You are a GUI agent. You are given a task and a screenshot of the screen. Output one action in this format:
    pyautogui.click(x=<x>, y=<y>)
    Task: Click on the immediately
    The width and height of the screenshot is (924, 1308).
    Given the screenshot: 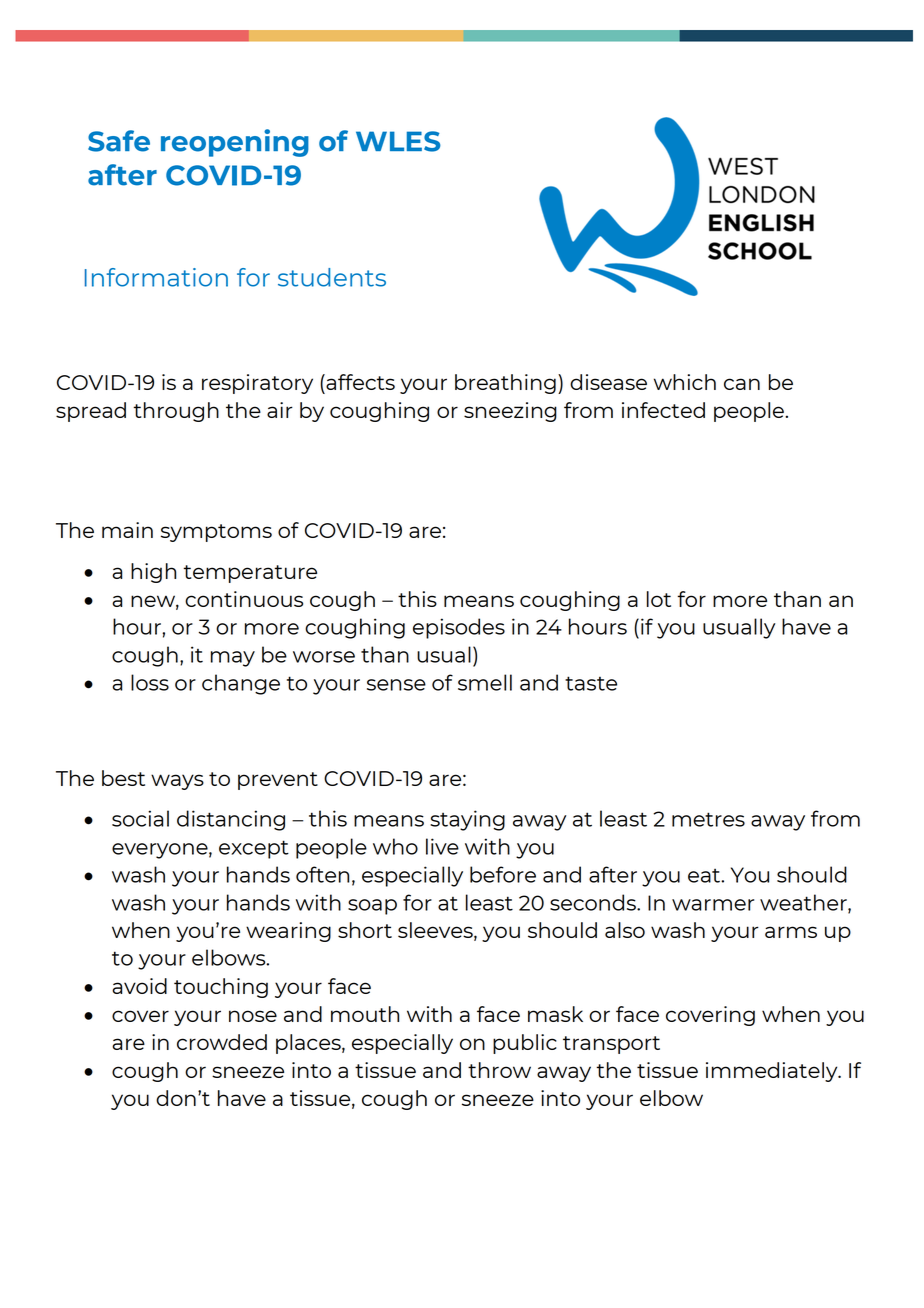 What is the action you would take?
    pyautogui.click(x=773, y=1072)
